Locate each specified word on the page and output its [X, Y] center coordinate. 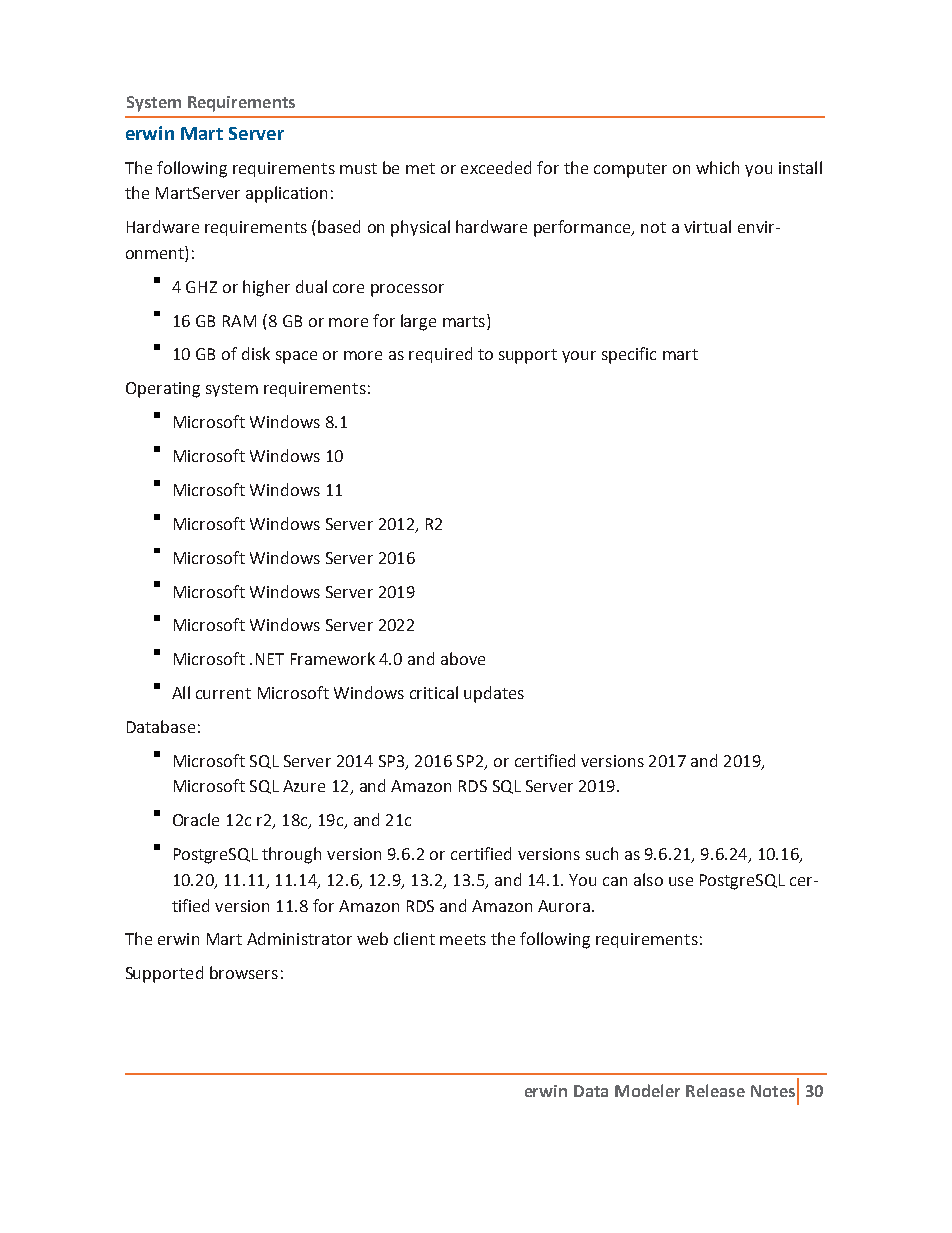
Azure [304, 786]
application [286, 194]
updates [494, 694]
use [681, 881]
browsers [244, 972]
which [717, 167]
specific [629, 355]
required [440, 355]
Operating [163, 390]
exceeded [496, 167]
